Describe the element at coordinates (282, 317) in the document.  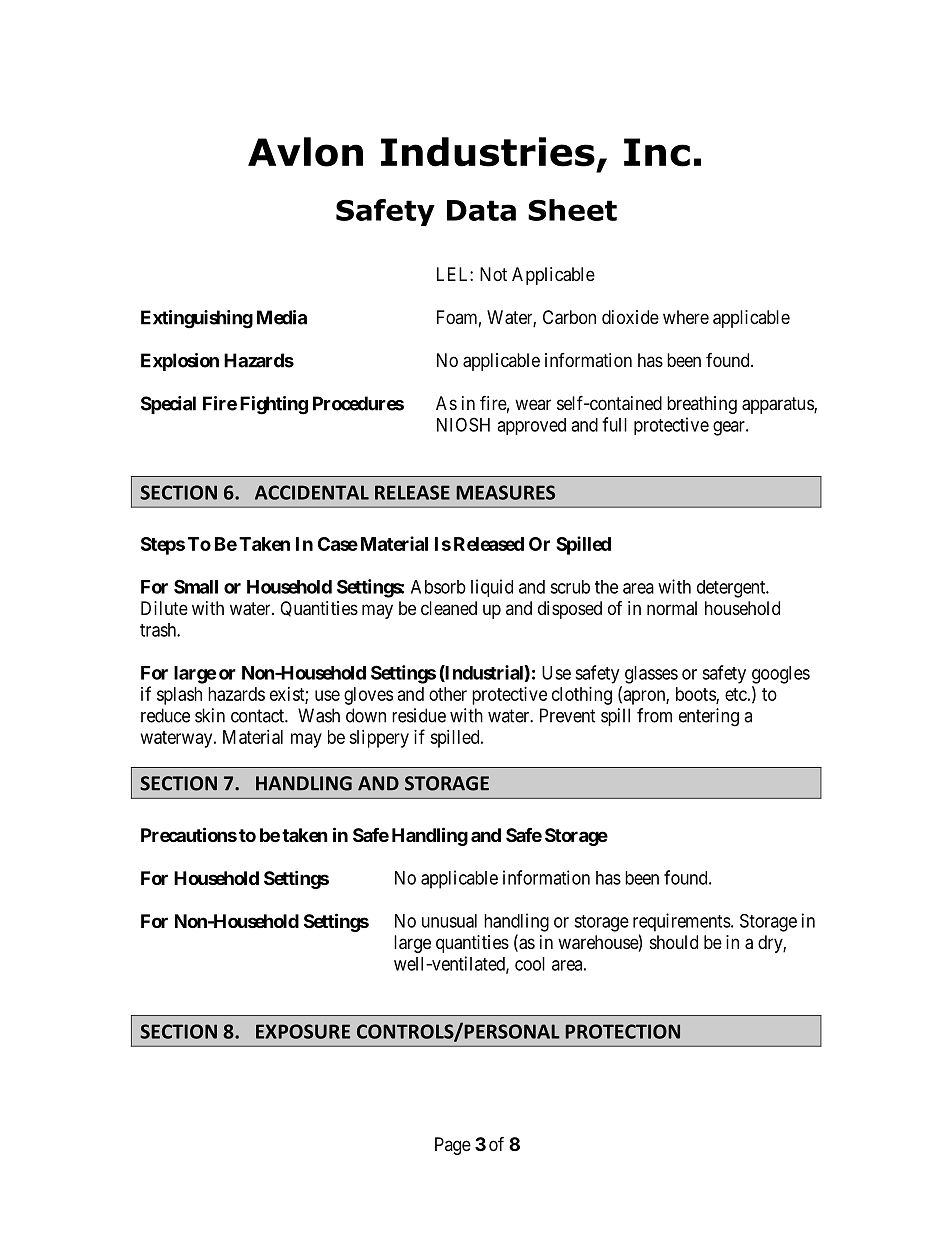
I see `Media` at that location.
